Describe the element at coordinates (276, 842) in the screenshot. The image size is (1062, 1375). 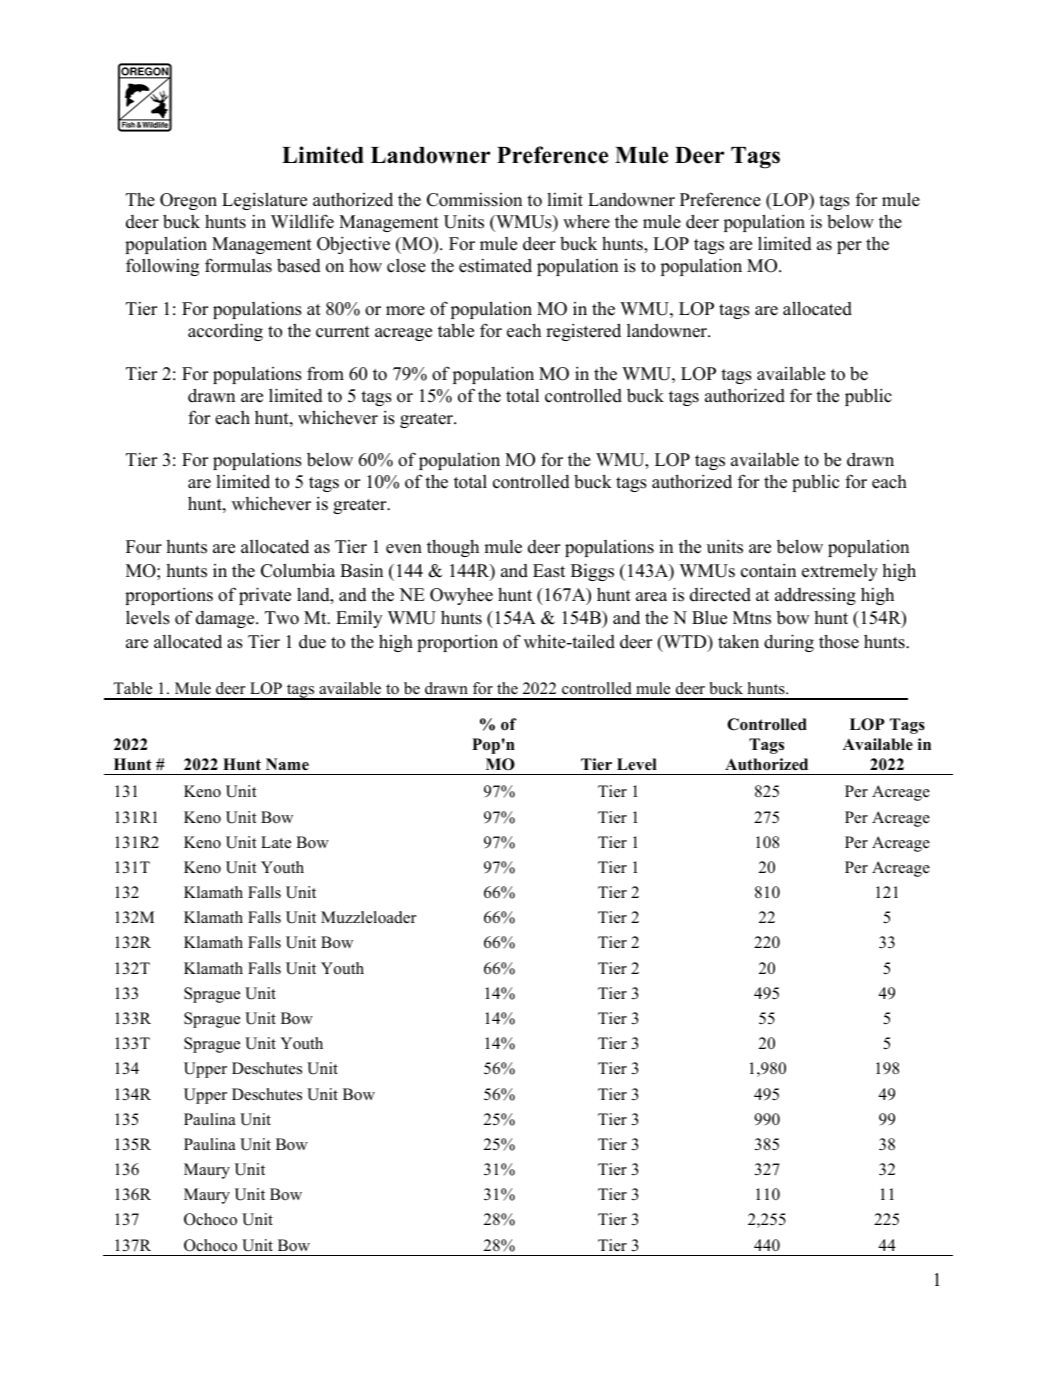
I see `Late` at that location.
